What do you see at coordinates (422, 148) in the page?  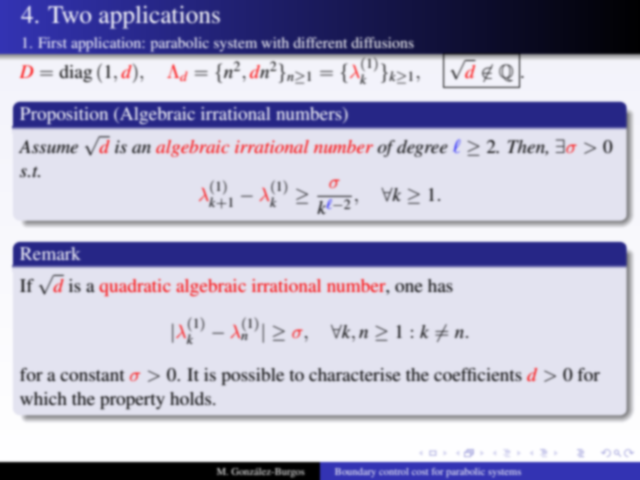 I see `degree` at bounding box center [422, 148].
